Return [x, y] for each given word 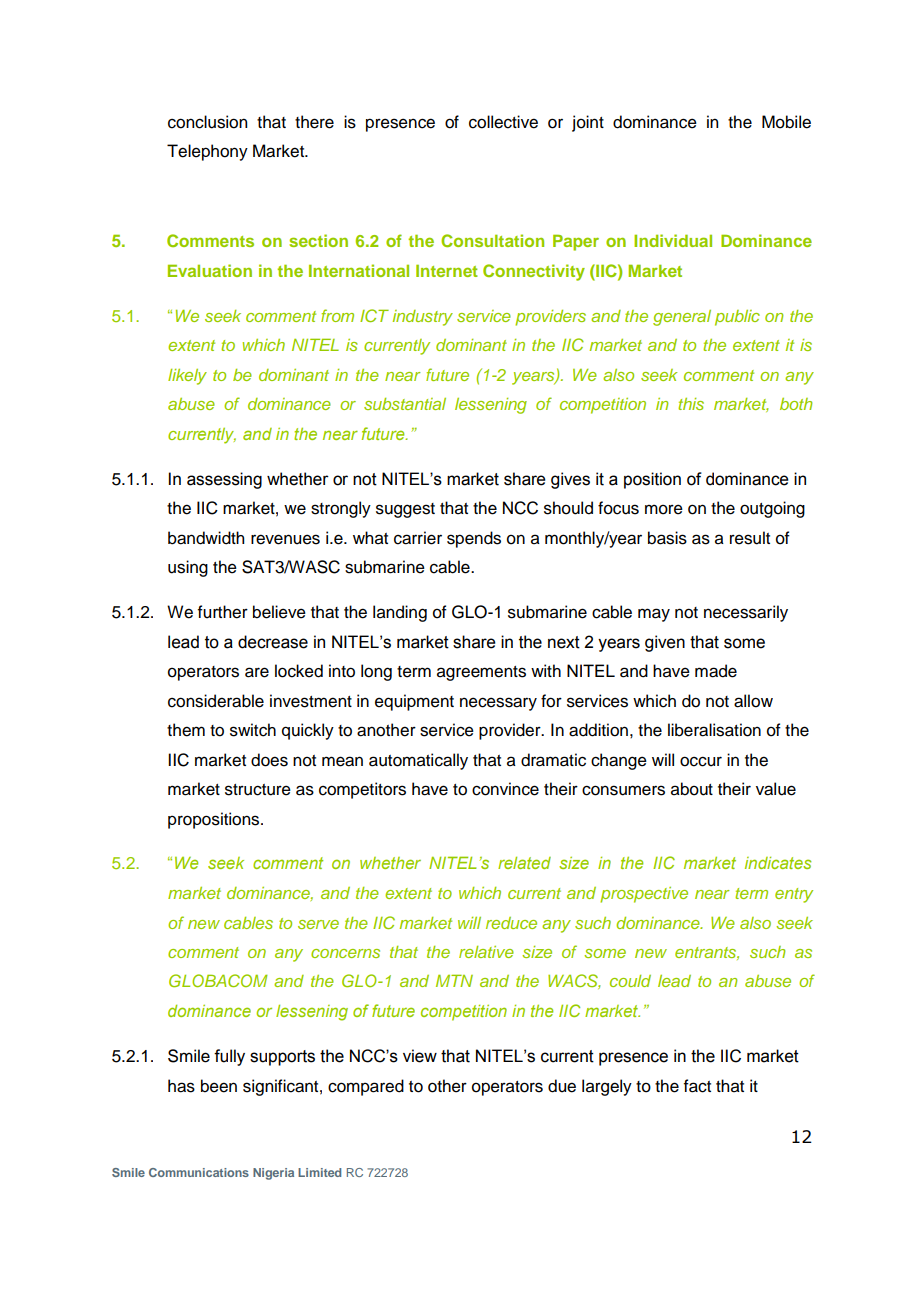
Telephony [207, 152]
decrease [273, 642]
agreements [481, 673]
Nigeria [273, 1174]
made [716, 671]
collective [503, 122]
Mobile [786, 122]
